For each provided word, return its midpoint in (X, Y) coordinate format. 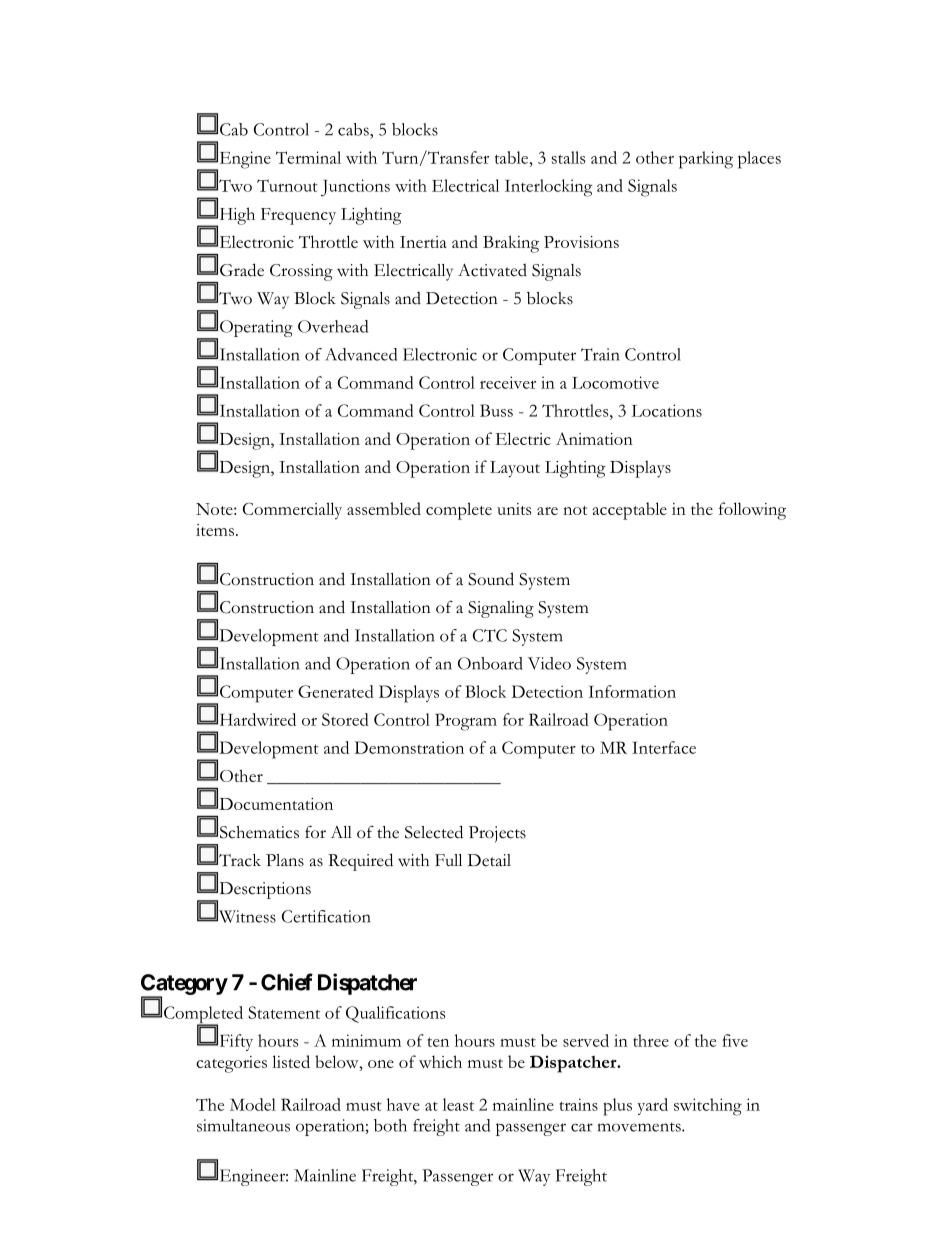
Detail (489, 860)
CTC (490, 635)
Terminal (308, 157)
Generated (336, 691)
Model (253, 1104)
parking (706, 160)
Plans (285, 860)
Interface (664, 747)
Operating (256, 328)
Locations (667, 410)
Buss (496, 410)
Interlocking (549, 188)
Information (632, 691)
